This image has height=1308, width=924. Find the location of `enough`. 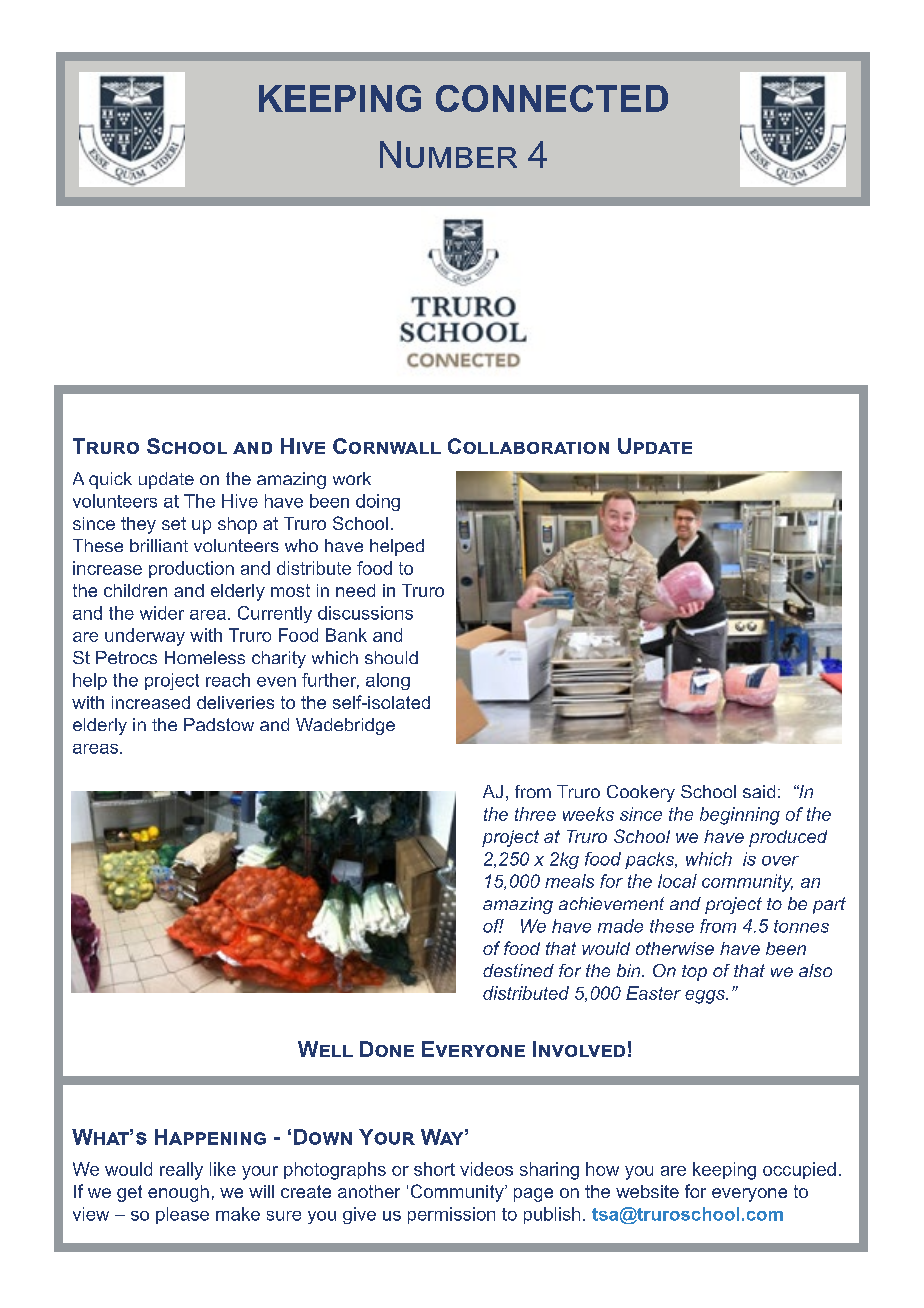

enough is located at coordinates (178, 1193).
